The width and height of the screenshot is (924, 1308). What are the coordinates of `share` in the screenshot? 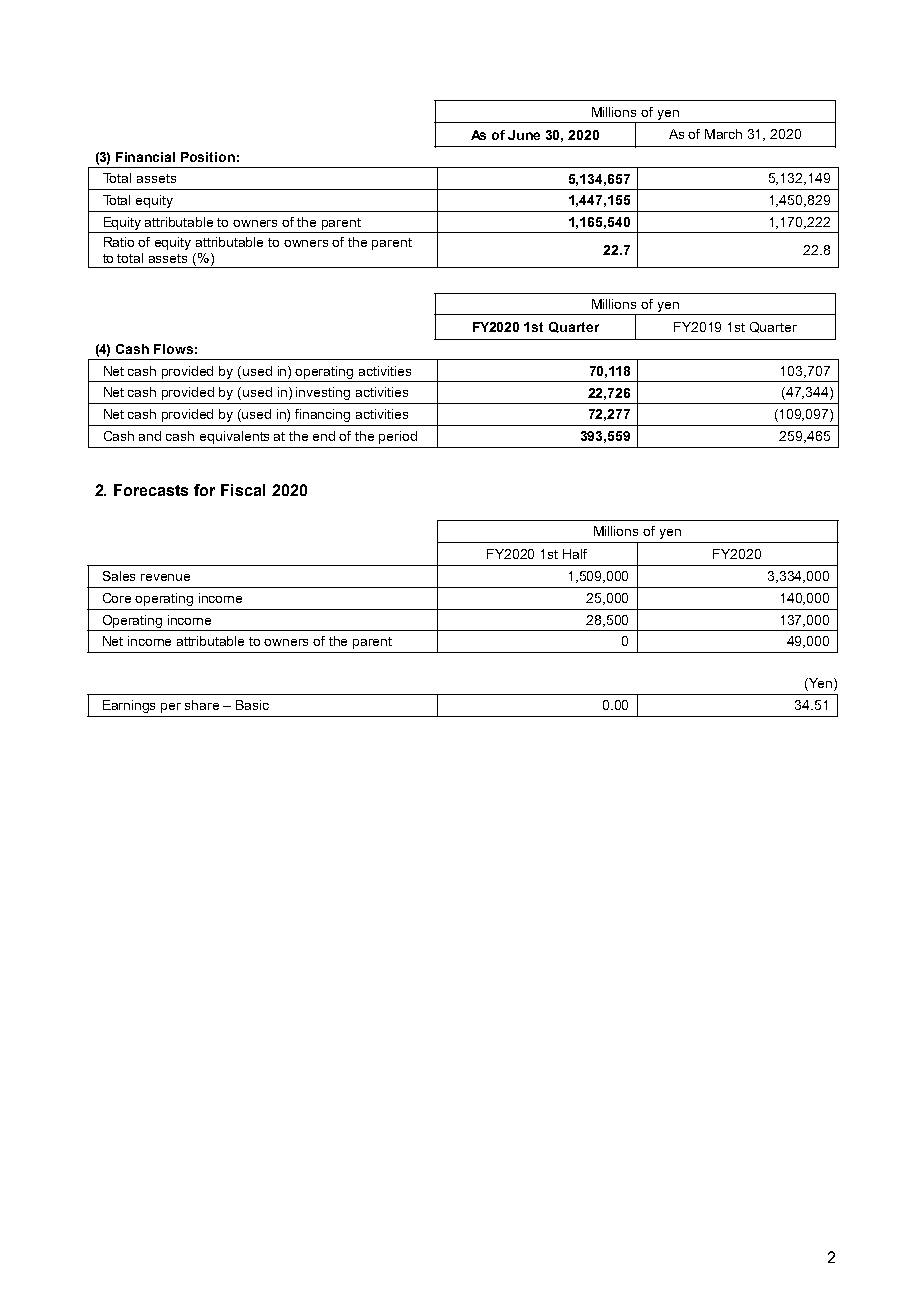 It's located at (202, 705).
